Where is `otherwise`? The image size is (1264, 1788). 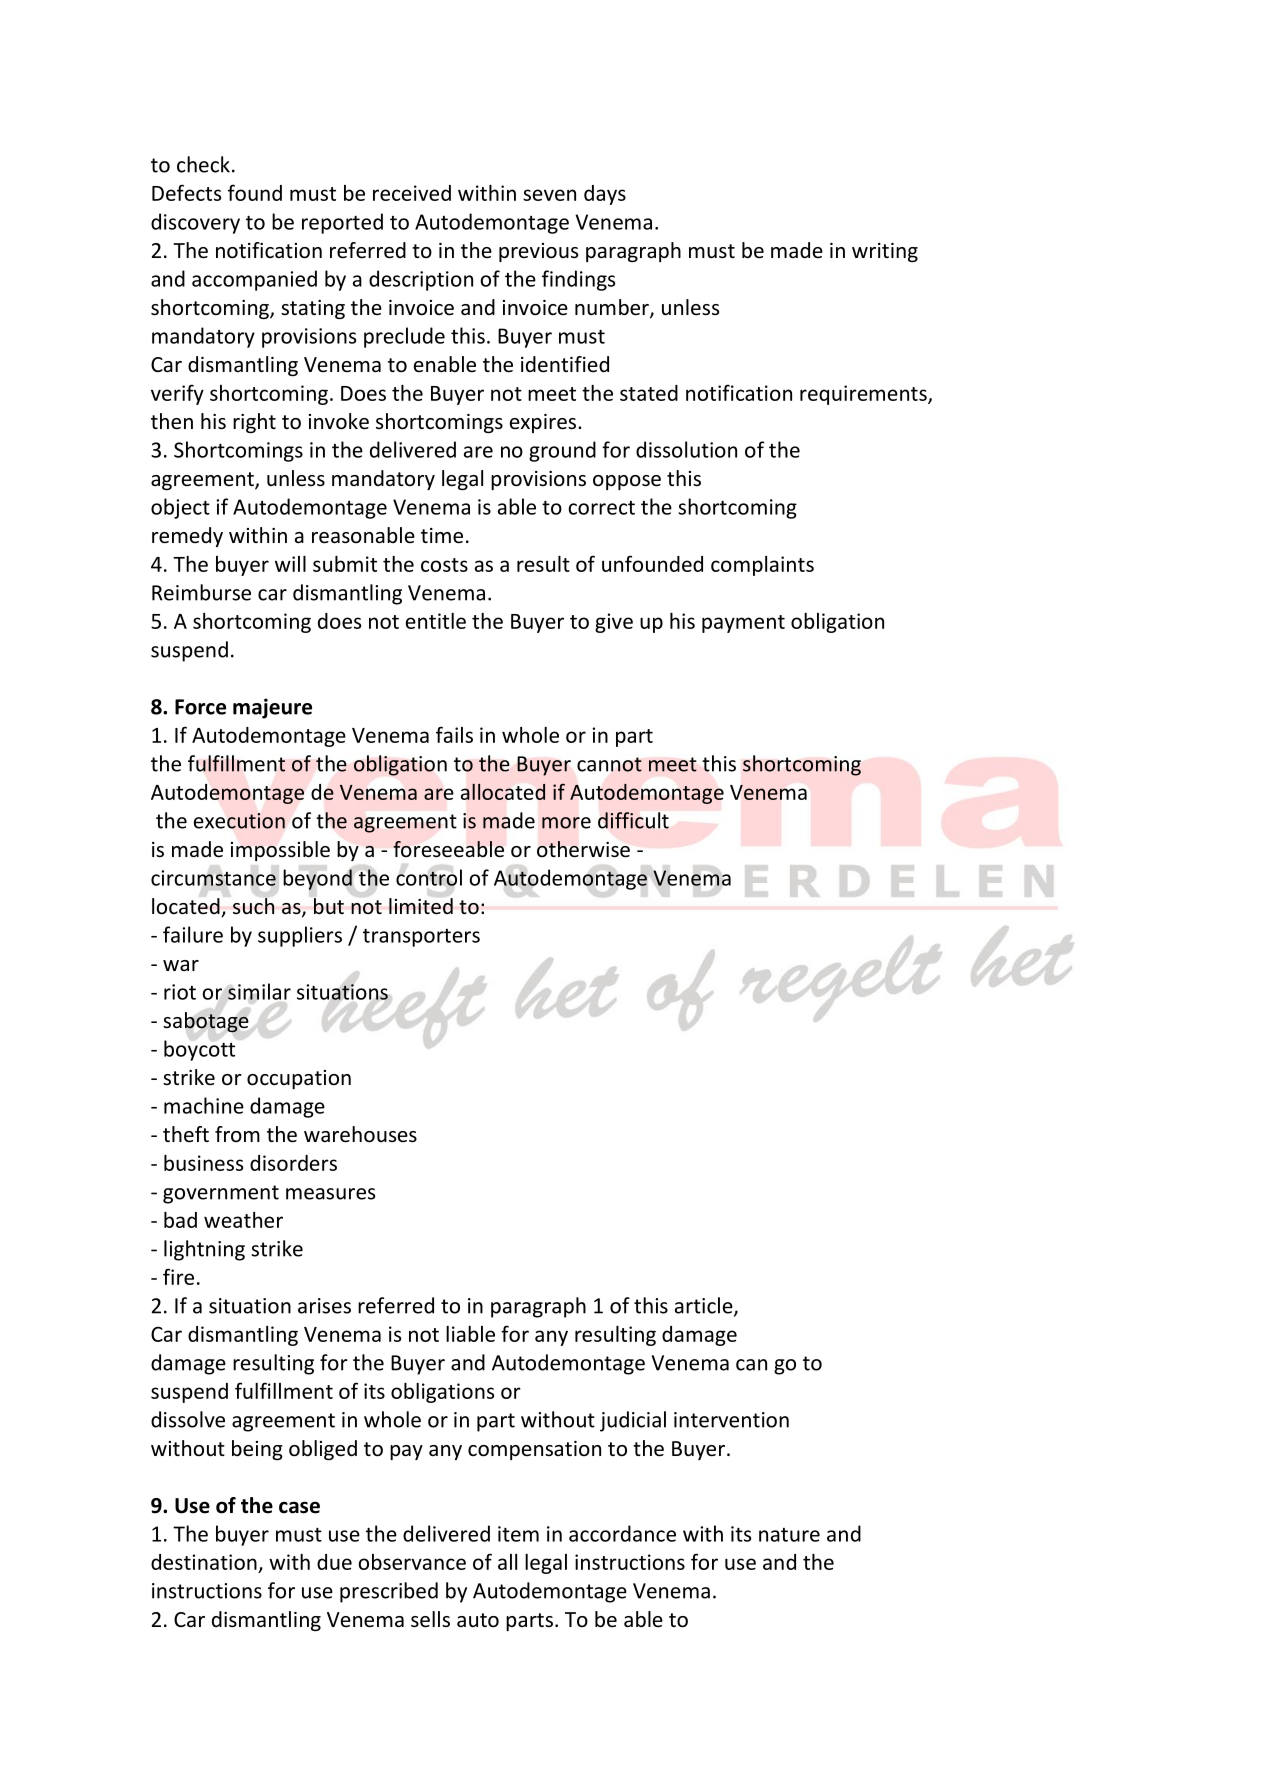
otherwise is located at coordinates (583, 849).
